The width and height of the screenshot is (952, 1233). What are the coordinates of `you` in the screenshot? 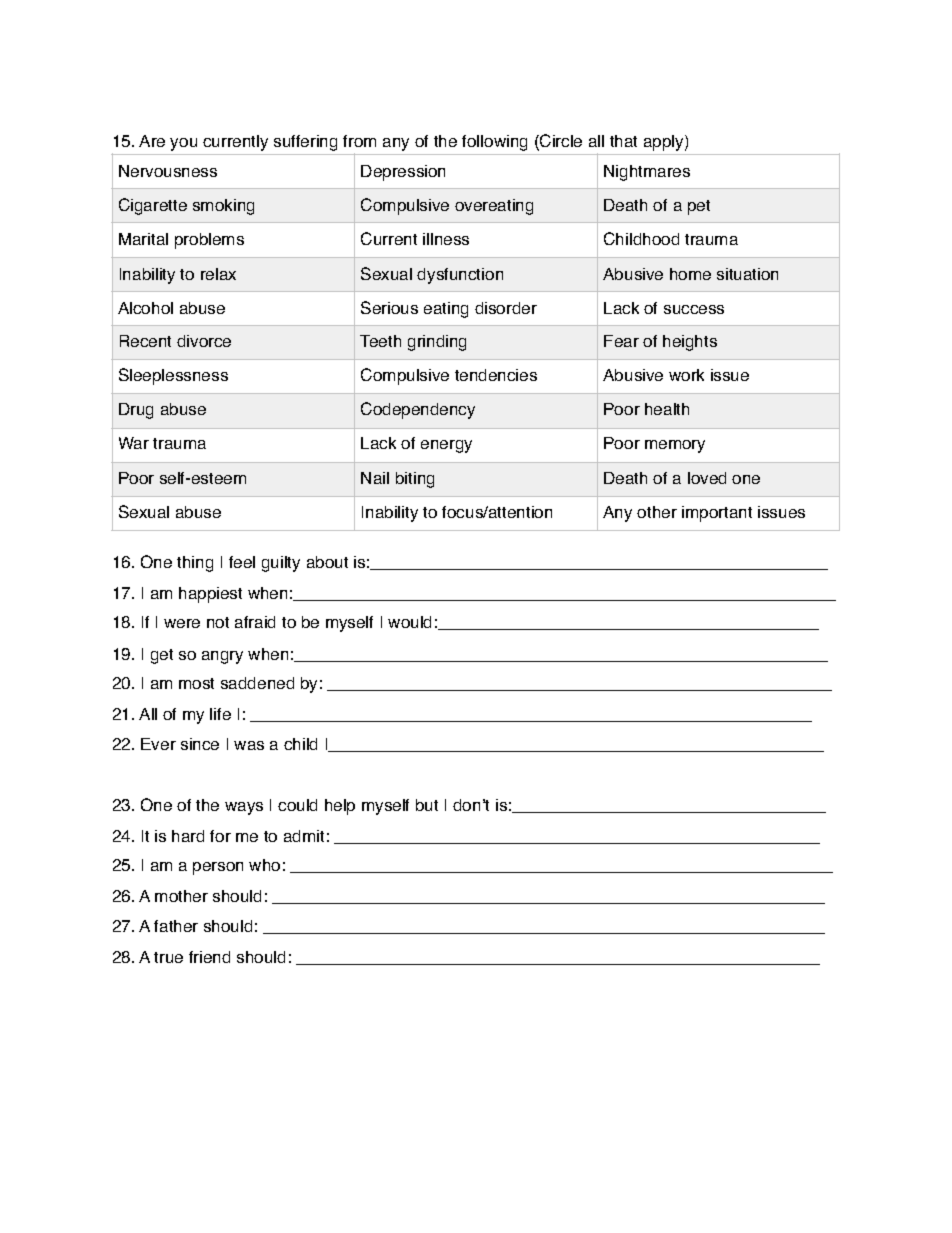 It's located at (183, 144).
